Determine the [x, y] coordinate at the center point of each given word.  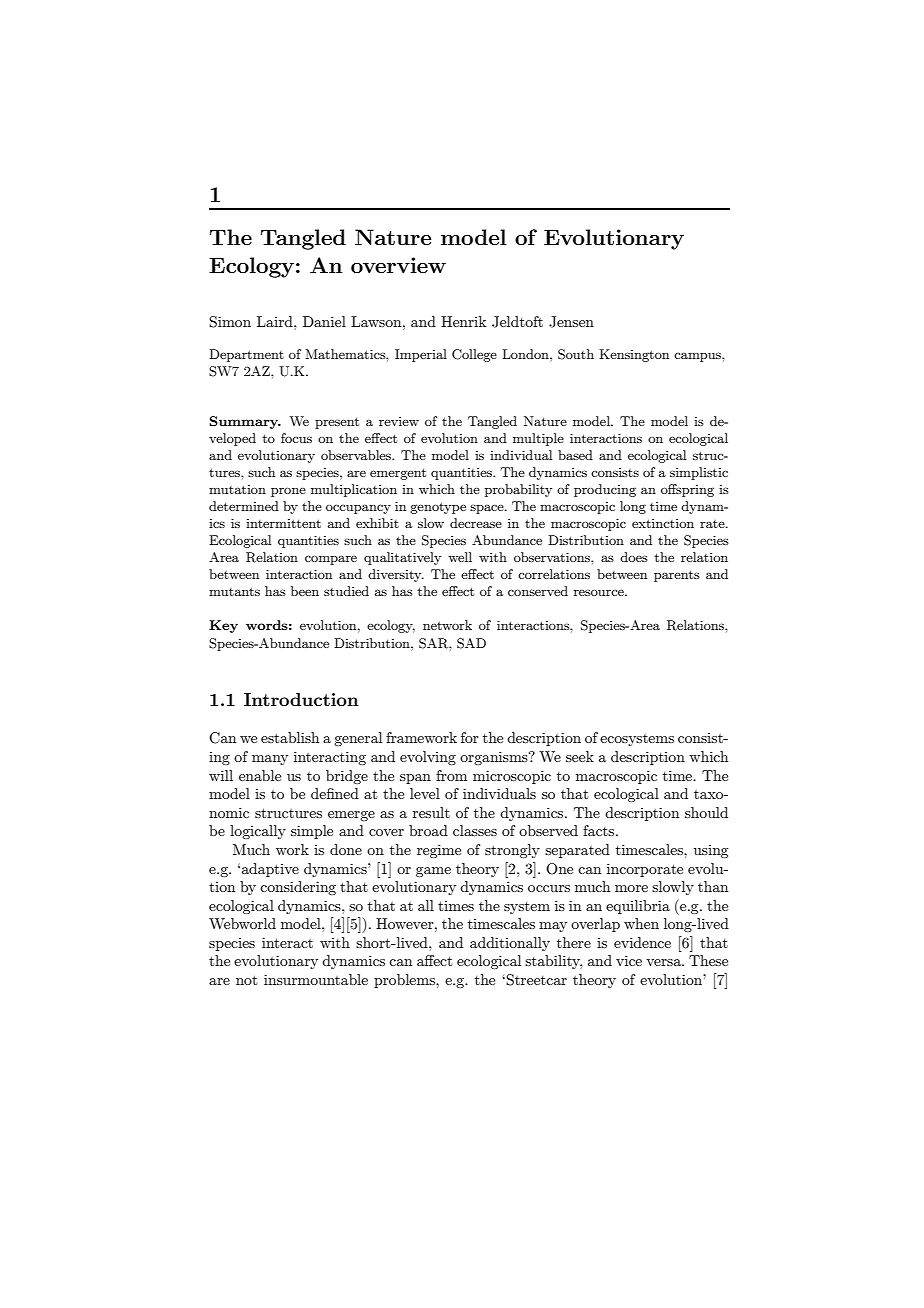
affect [434, 960]
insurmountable [316, 979]
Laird [276, 321]
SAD [471, 643]
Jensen [571, 322]
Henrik [463, 321]
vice [629, 960]
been [305, 591]
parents [677, 576]
